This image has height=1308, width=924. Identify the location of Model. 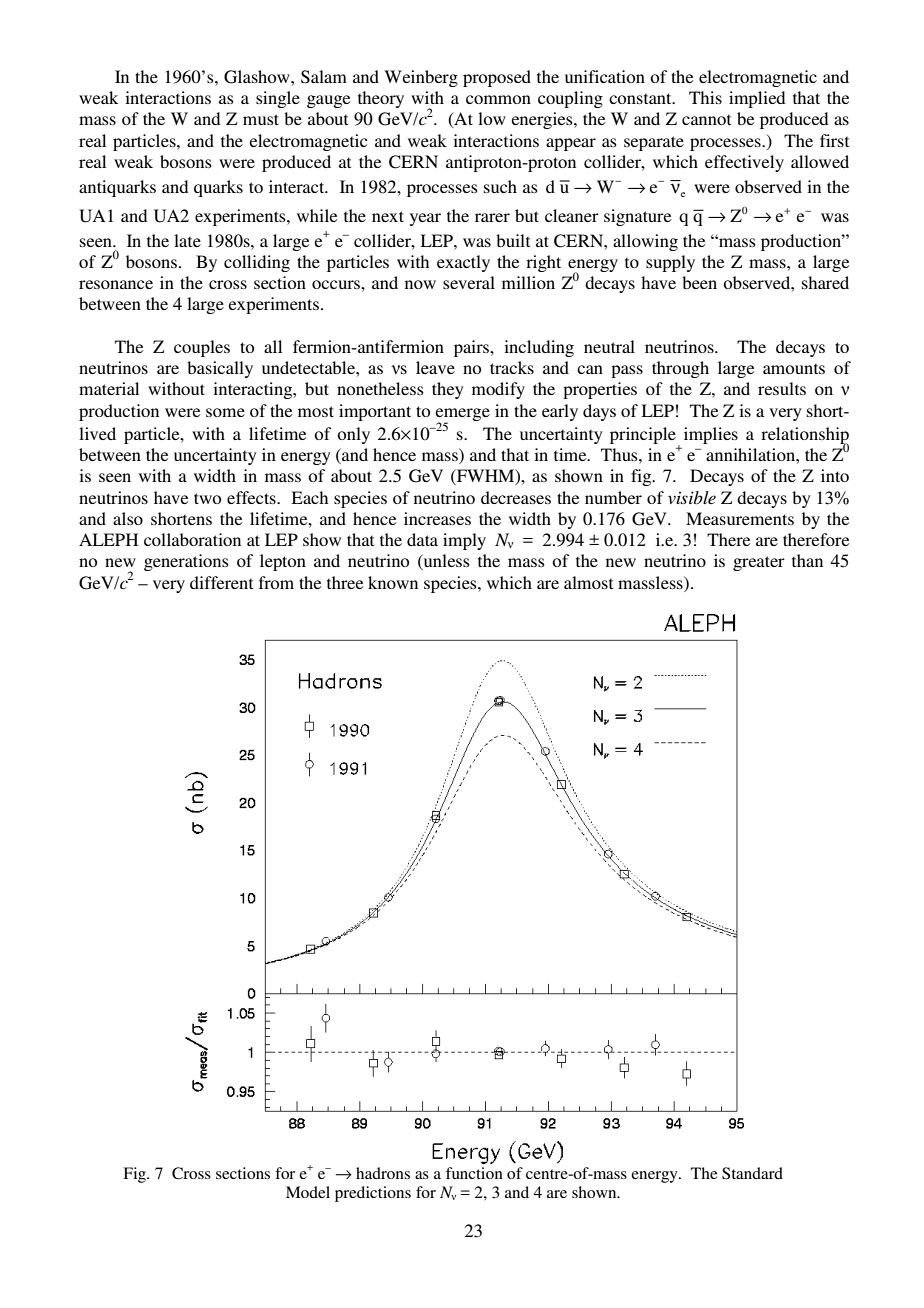
(308, 1192).
